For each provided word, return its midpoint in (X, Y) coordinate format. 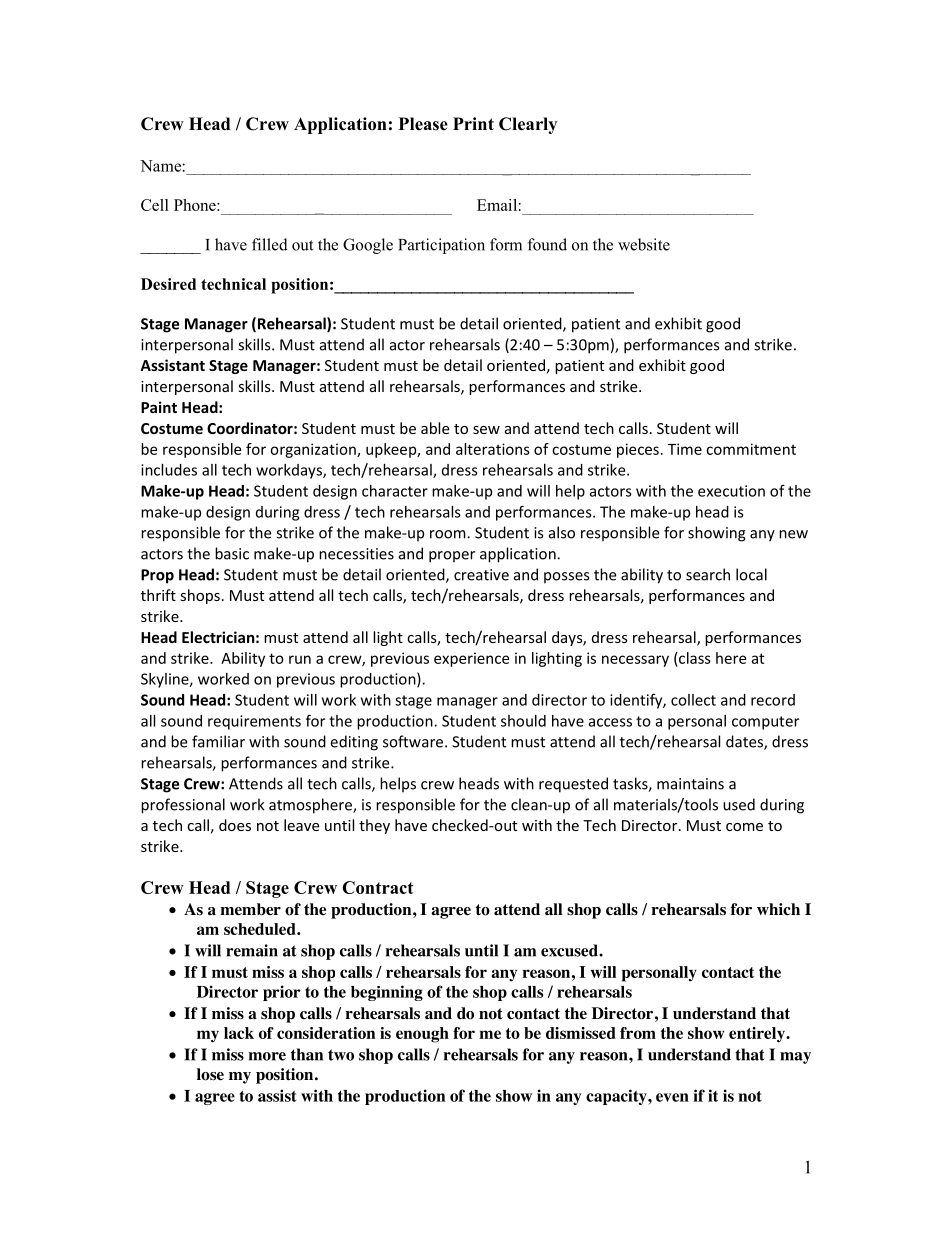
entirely (758, 1035)
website (644, 244)
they (374, 826)
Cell (155, 205)
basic (232, 553)
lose (210, 1074)
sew (486, 430)
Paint (159, 407)
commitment (751, 449)
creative (481, 575)
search (708, 574)
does (235, 825)
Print (473, 123)
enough (422, 1035)
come (744, 827)
